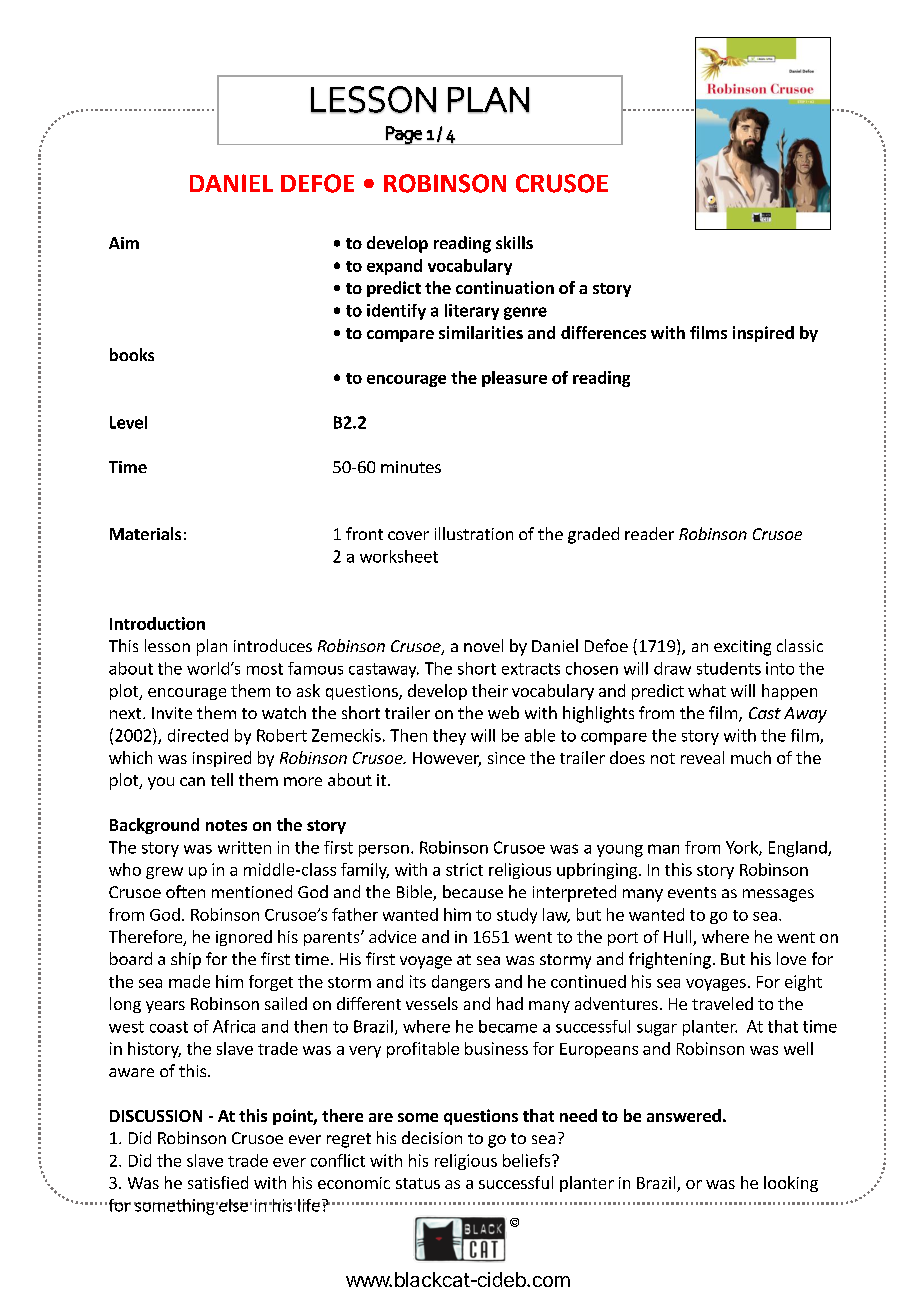  Describe the element at coordinates (218, 1182) in the document. I see `satisfied` at that location.
